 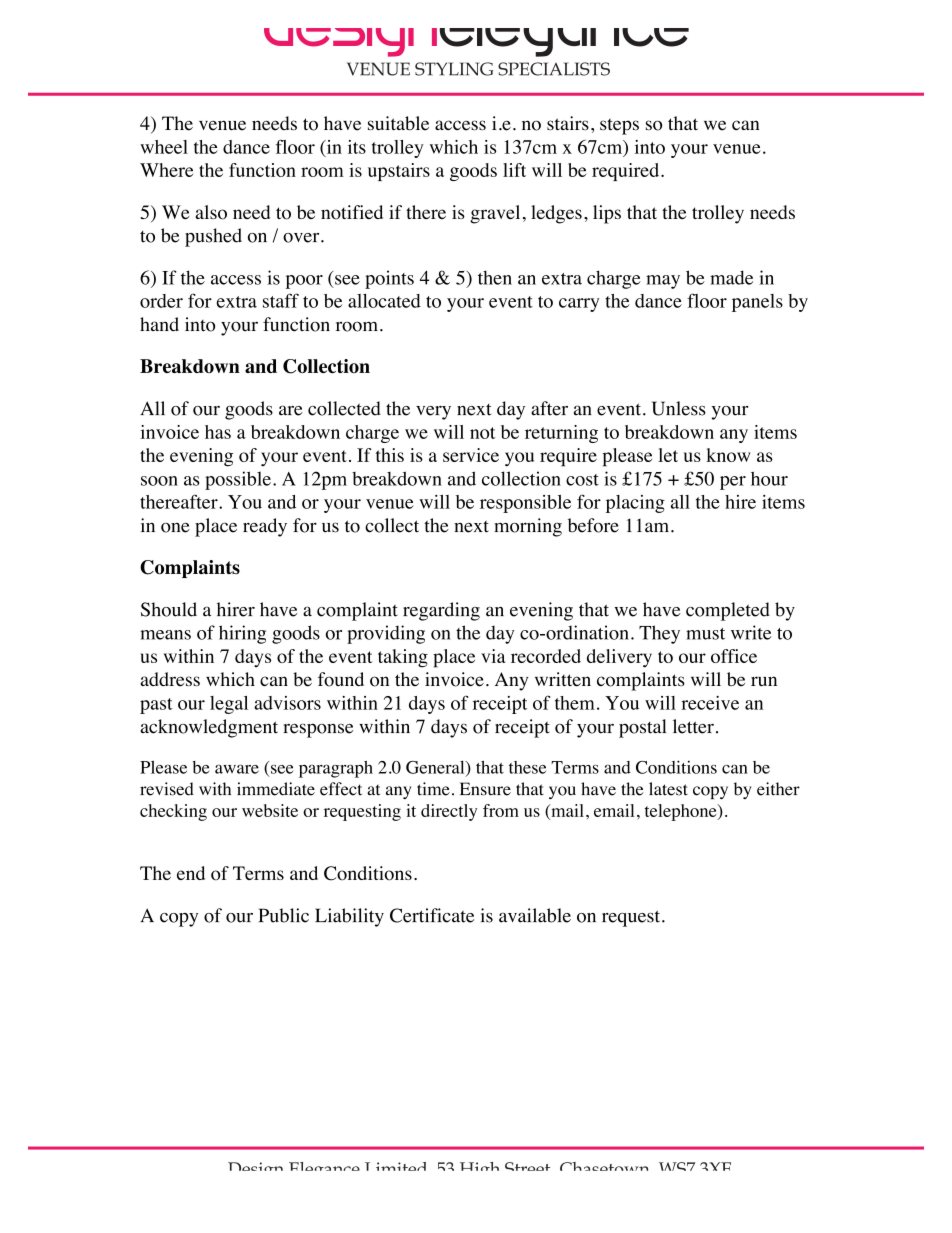 I want to click on end, so click(x=191, y=873).
